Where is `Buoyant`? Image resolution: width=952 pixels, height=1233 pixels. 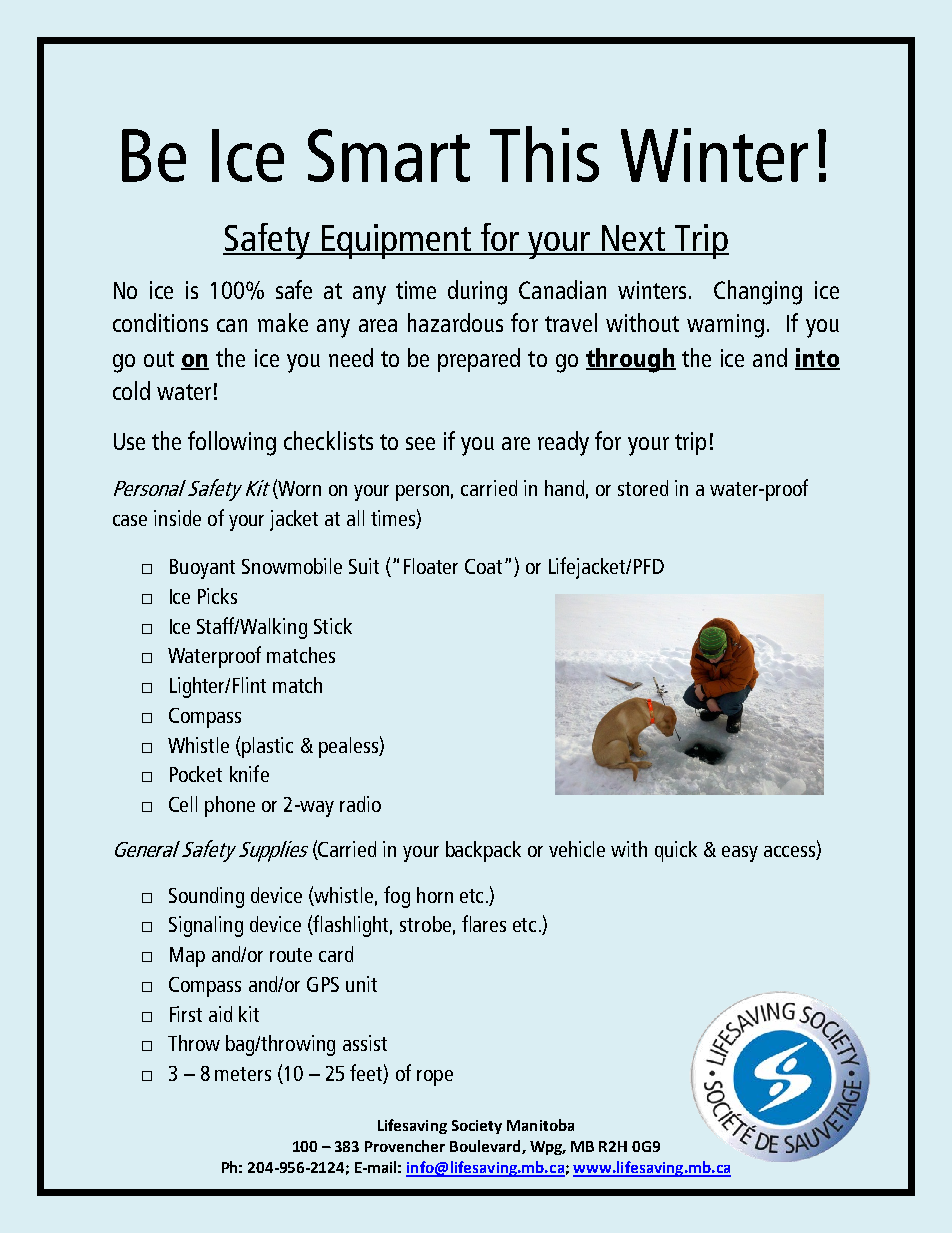
Buoyant is located at coordinates (202, 569).
